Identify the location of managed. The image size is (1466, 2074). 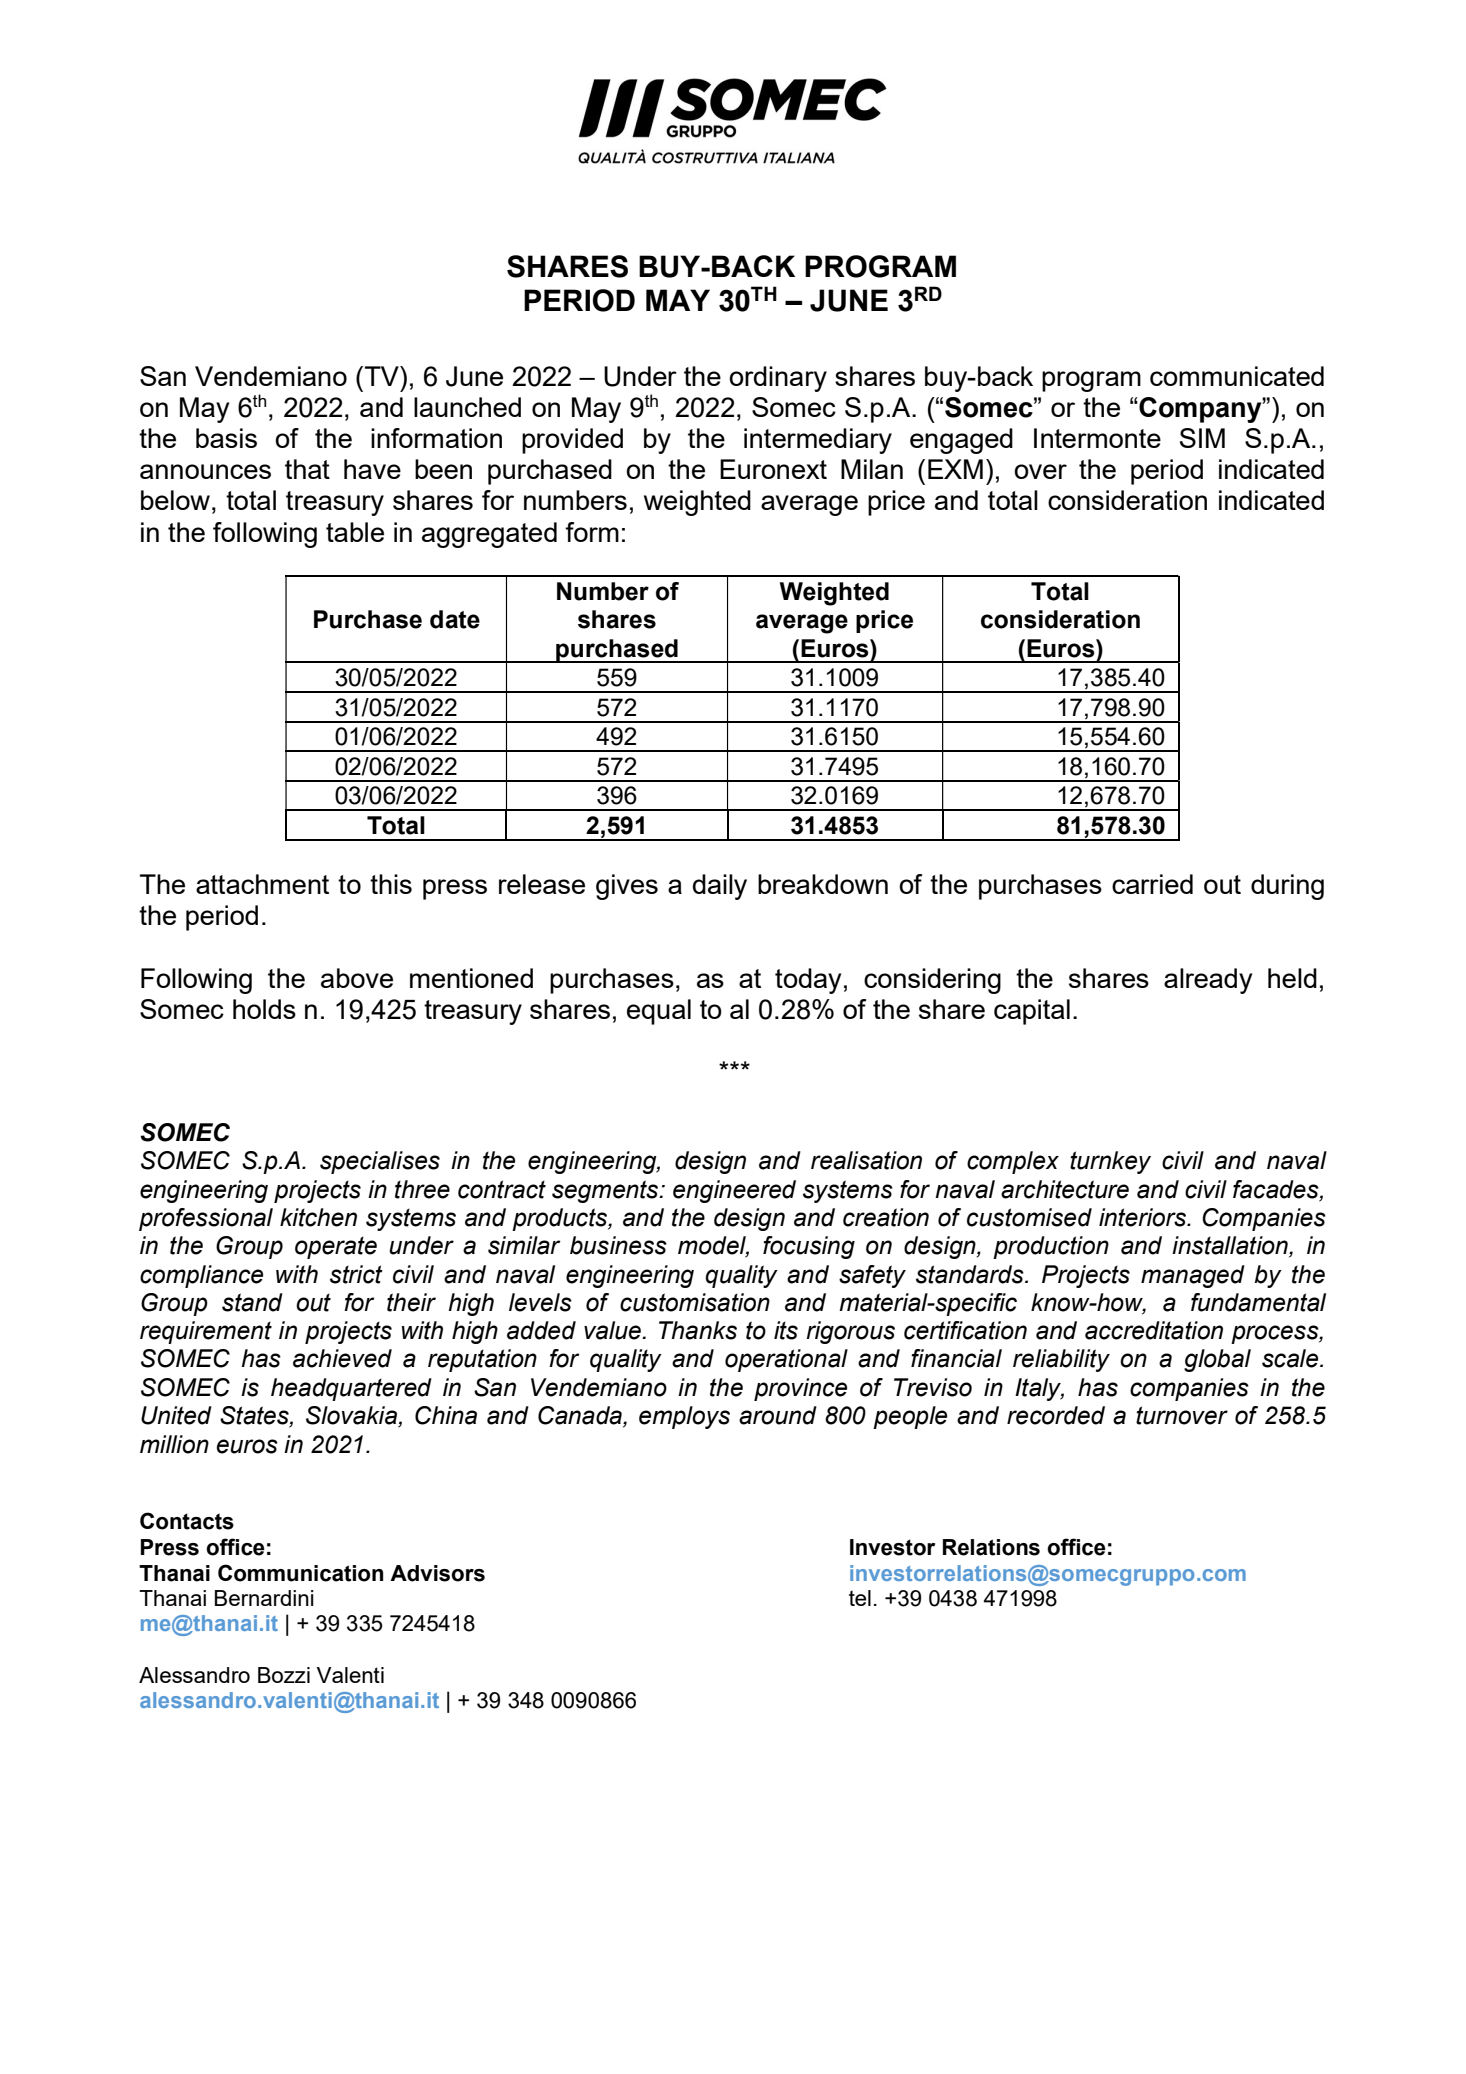
(1193, 1276).
